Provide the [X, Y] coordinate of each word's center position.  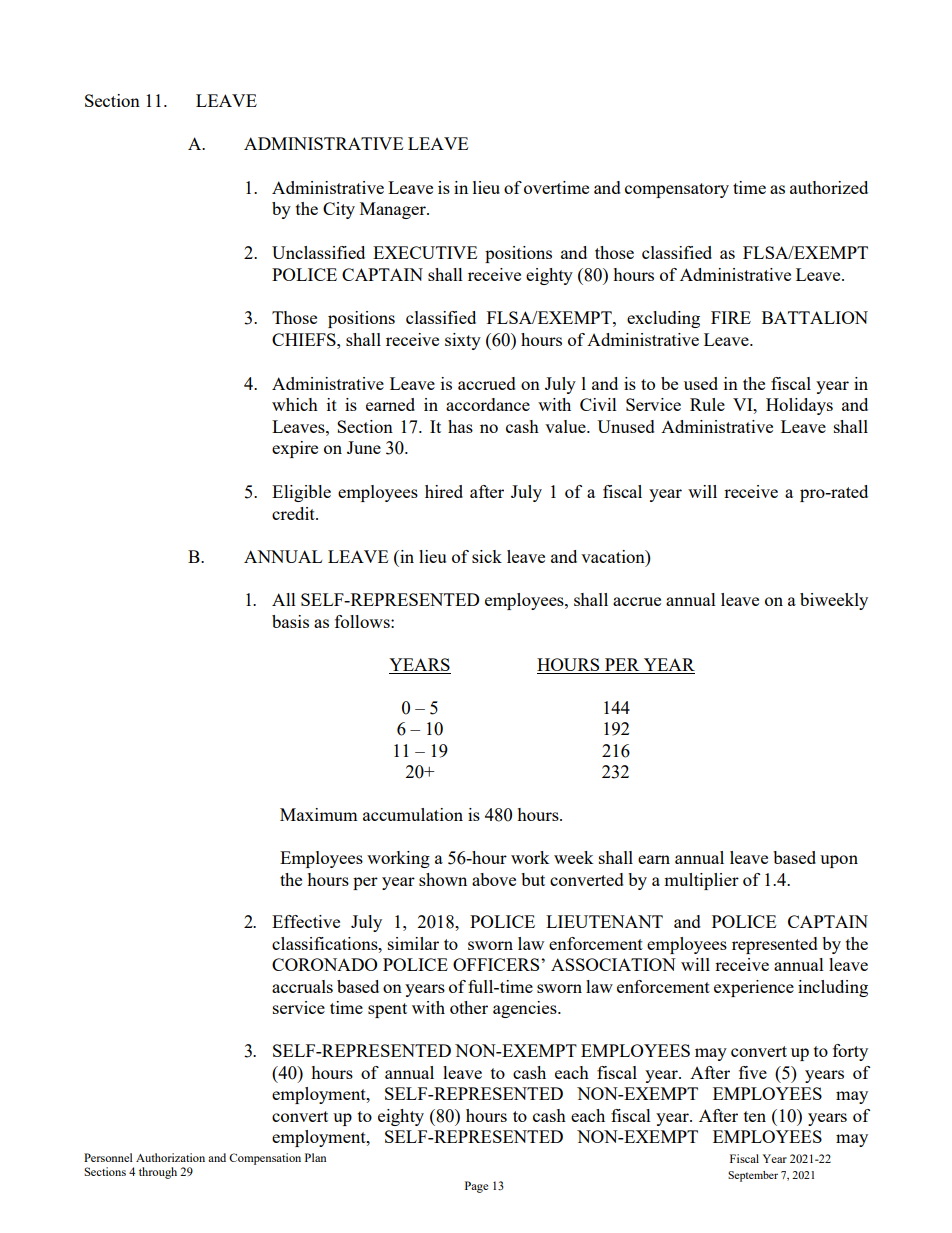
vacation [614, 556]
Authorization [170, 1157]
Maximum [319, 814]
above [494, 879]
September [753, 1176]
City [339, 210]
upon [839, 861]
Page [476, 1187]
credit [294, 513]
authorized [829, 187]
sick [487, 556]
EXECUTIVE [425, 252]
